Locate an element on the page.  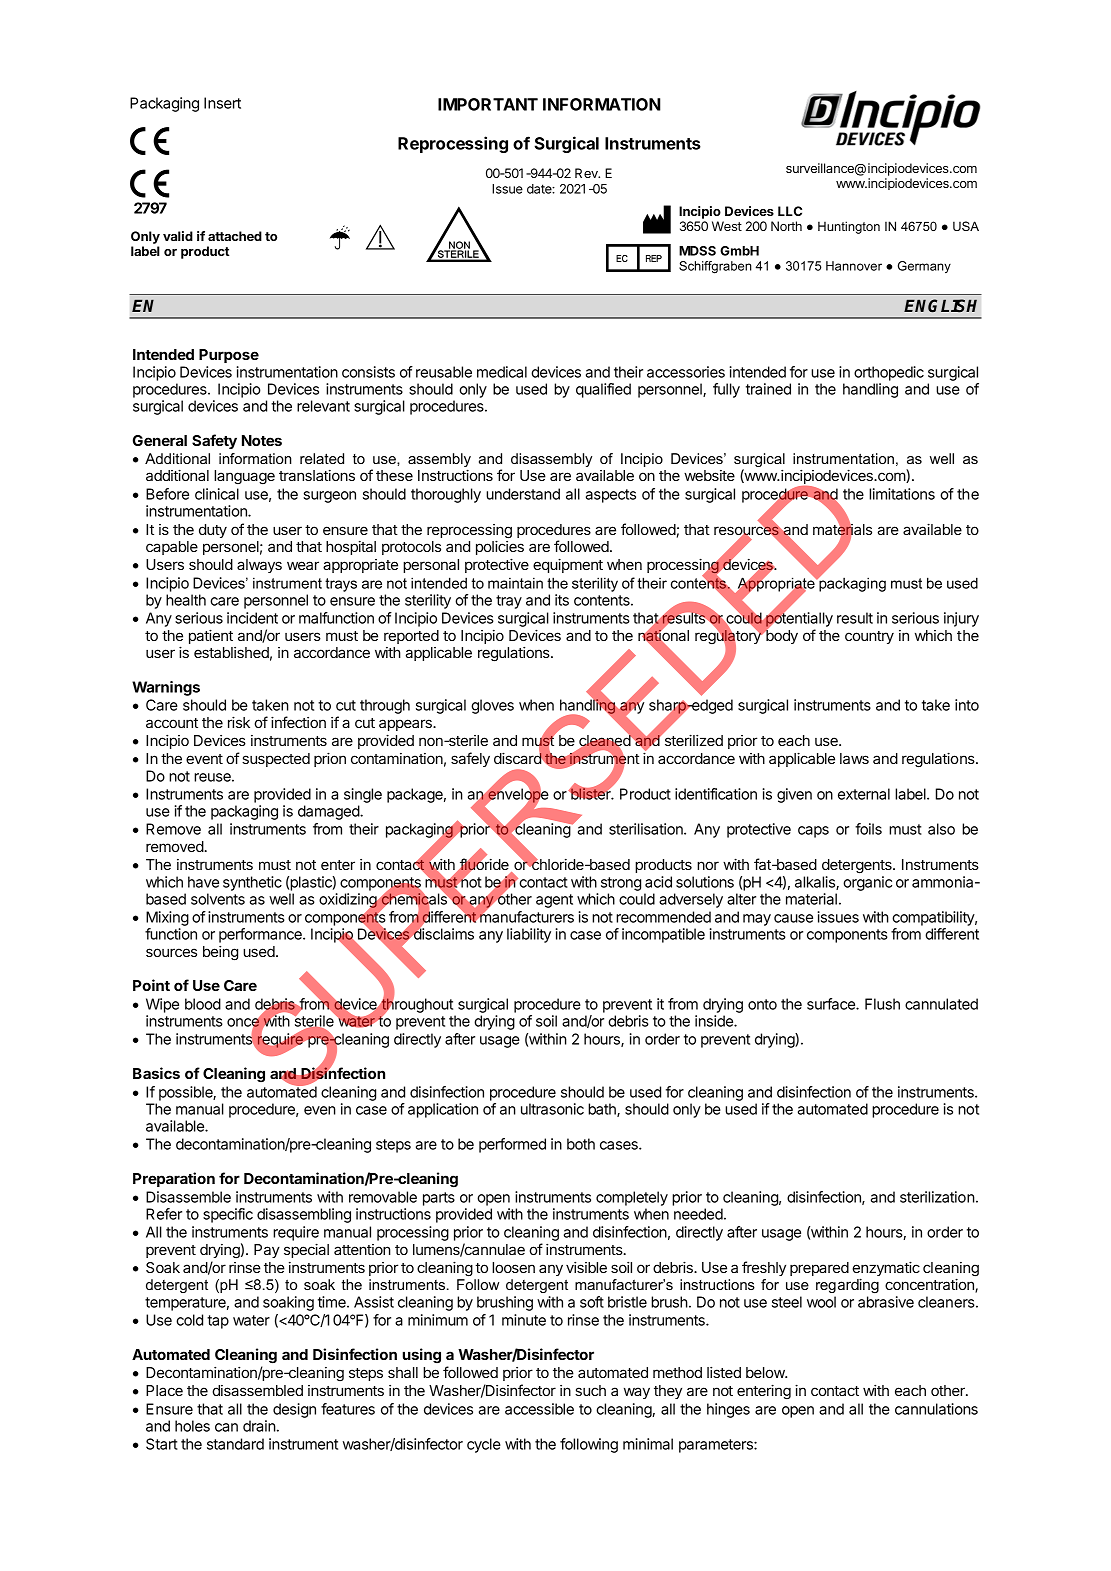
below is located at coordinates (766, 1372).
